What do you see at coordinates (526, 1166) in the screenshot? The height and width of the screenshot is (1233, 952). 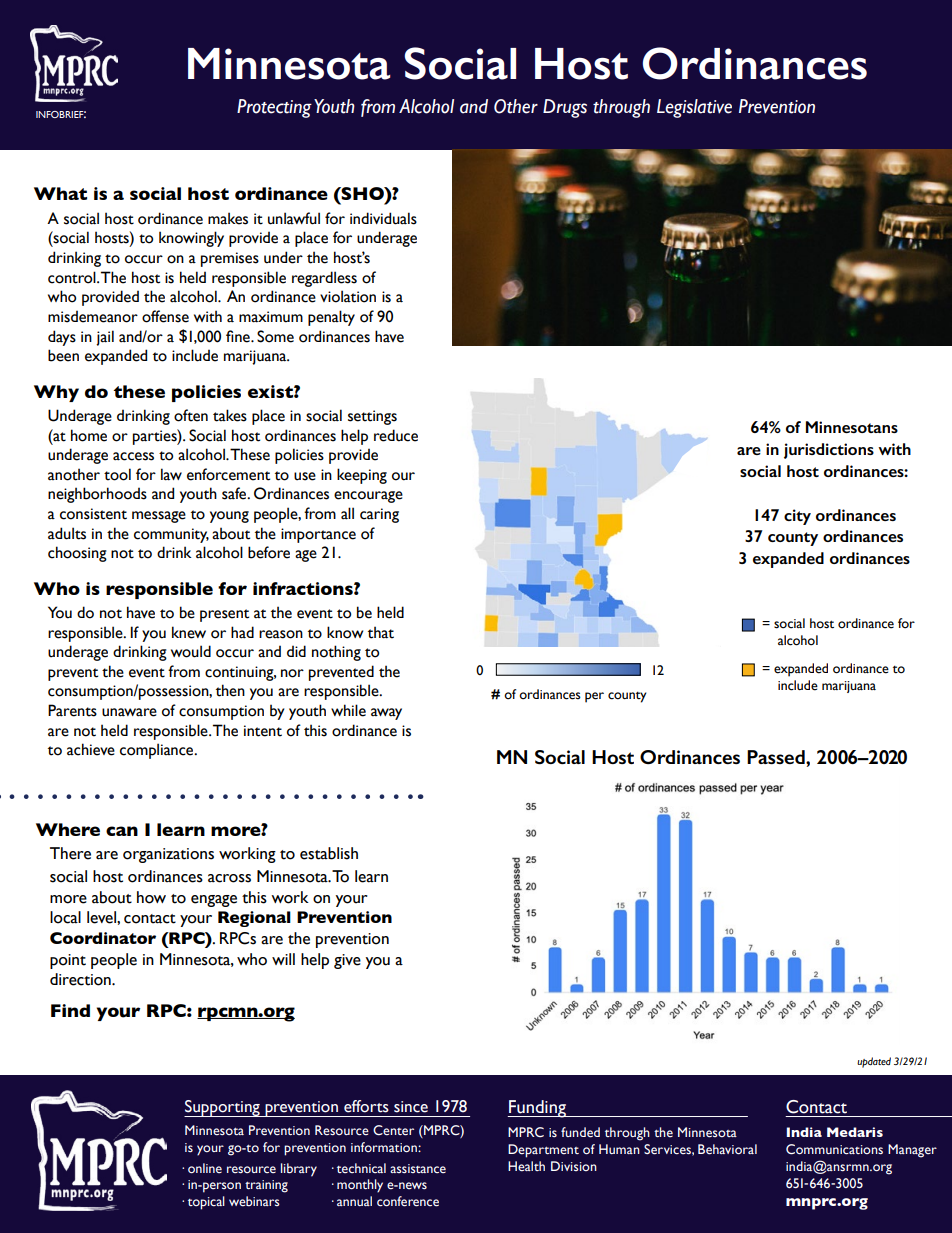 I see `Health` at bounding box center [526, 1166].
